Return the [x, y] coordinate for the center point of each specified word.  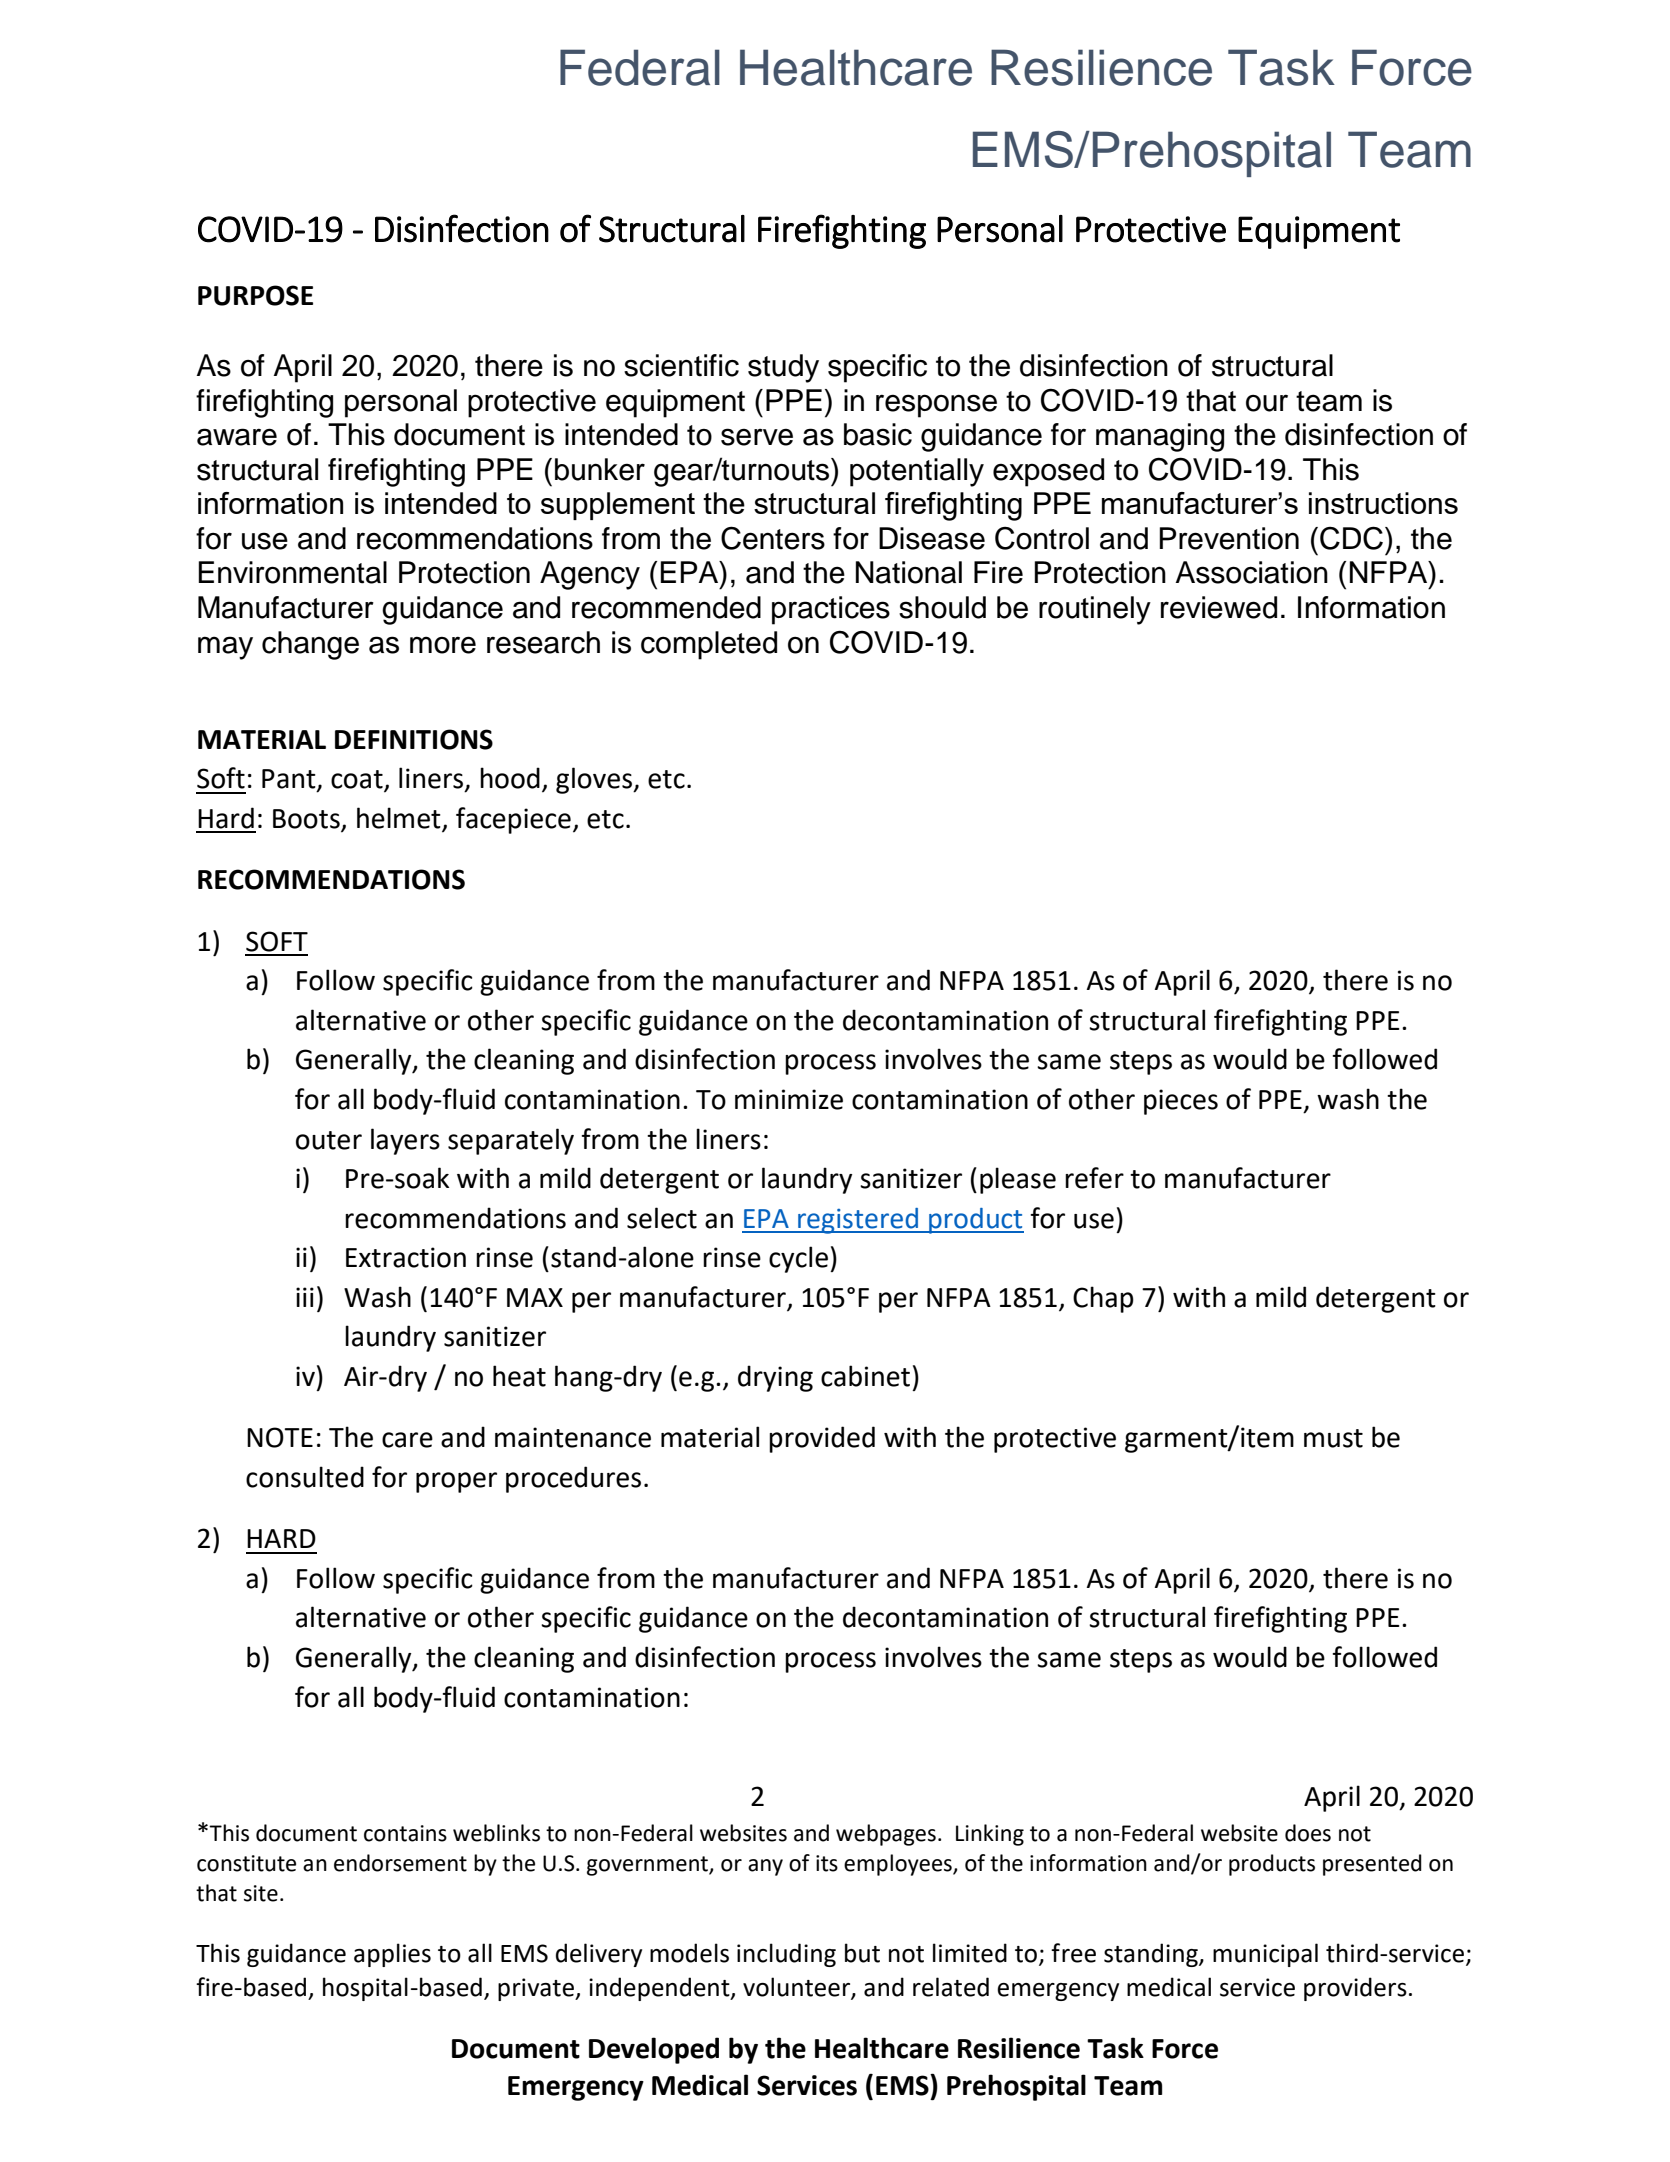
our [1267, 403]
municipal [1265, 1955]
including [786, 1955]
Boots [307, 820]
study [783, 368]
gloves [595, 780]
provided [822, 1439]
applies [392, 1955]
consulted [305, 1477]
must [1333, 1438]
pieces [1181, 1102]
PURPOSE [255, 295]
